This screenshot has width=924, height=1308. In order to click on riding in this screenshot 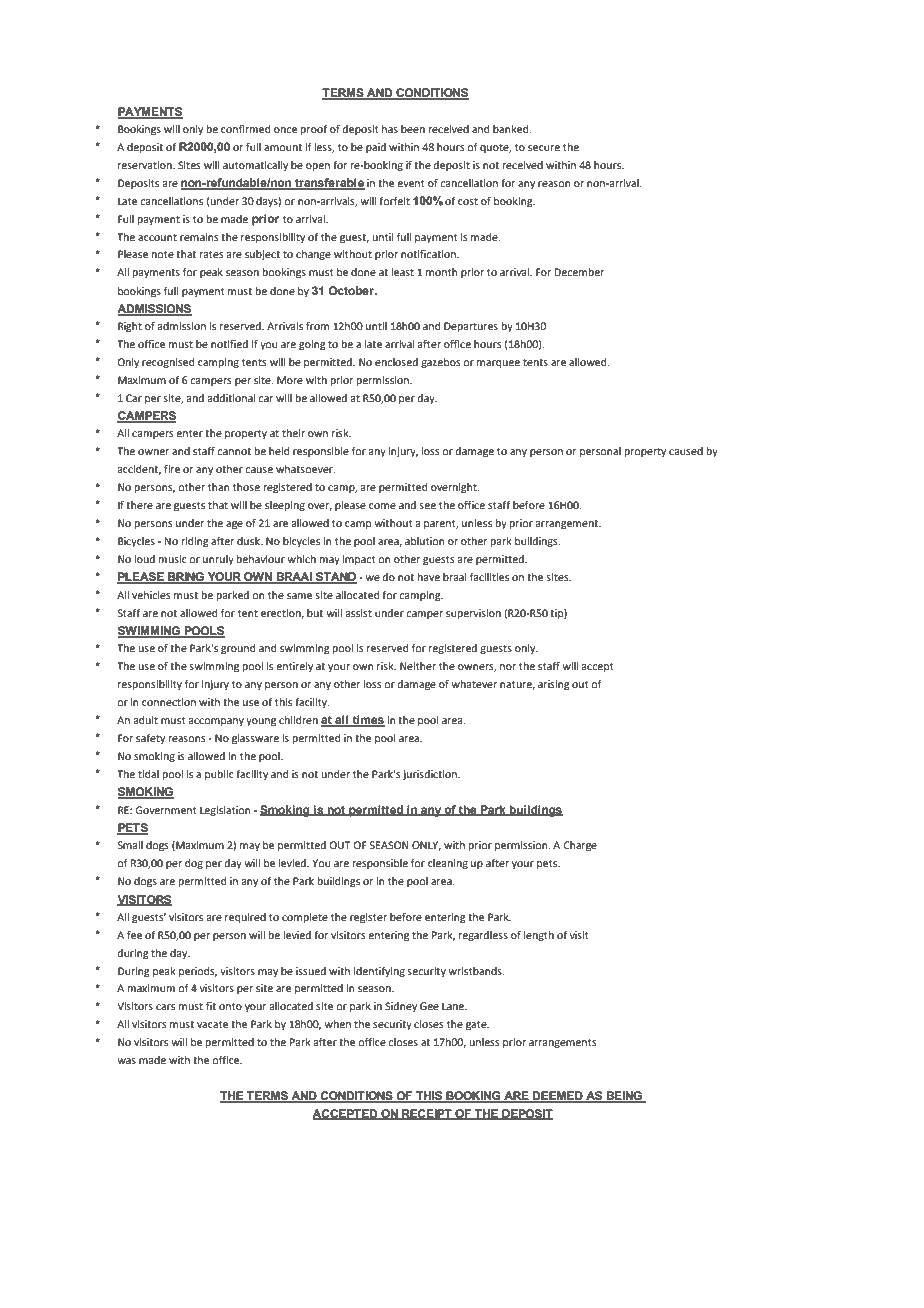, I will do `click(195, 542)`.
